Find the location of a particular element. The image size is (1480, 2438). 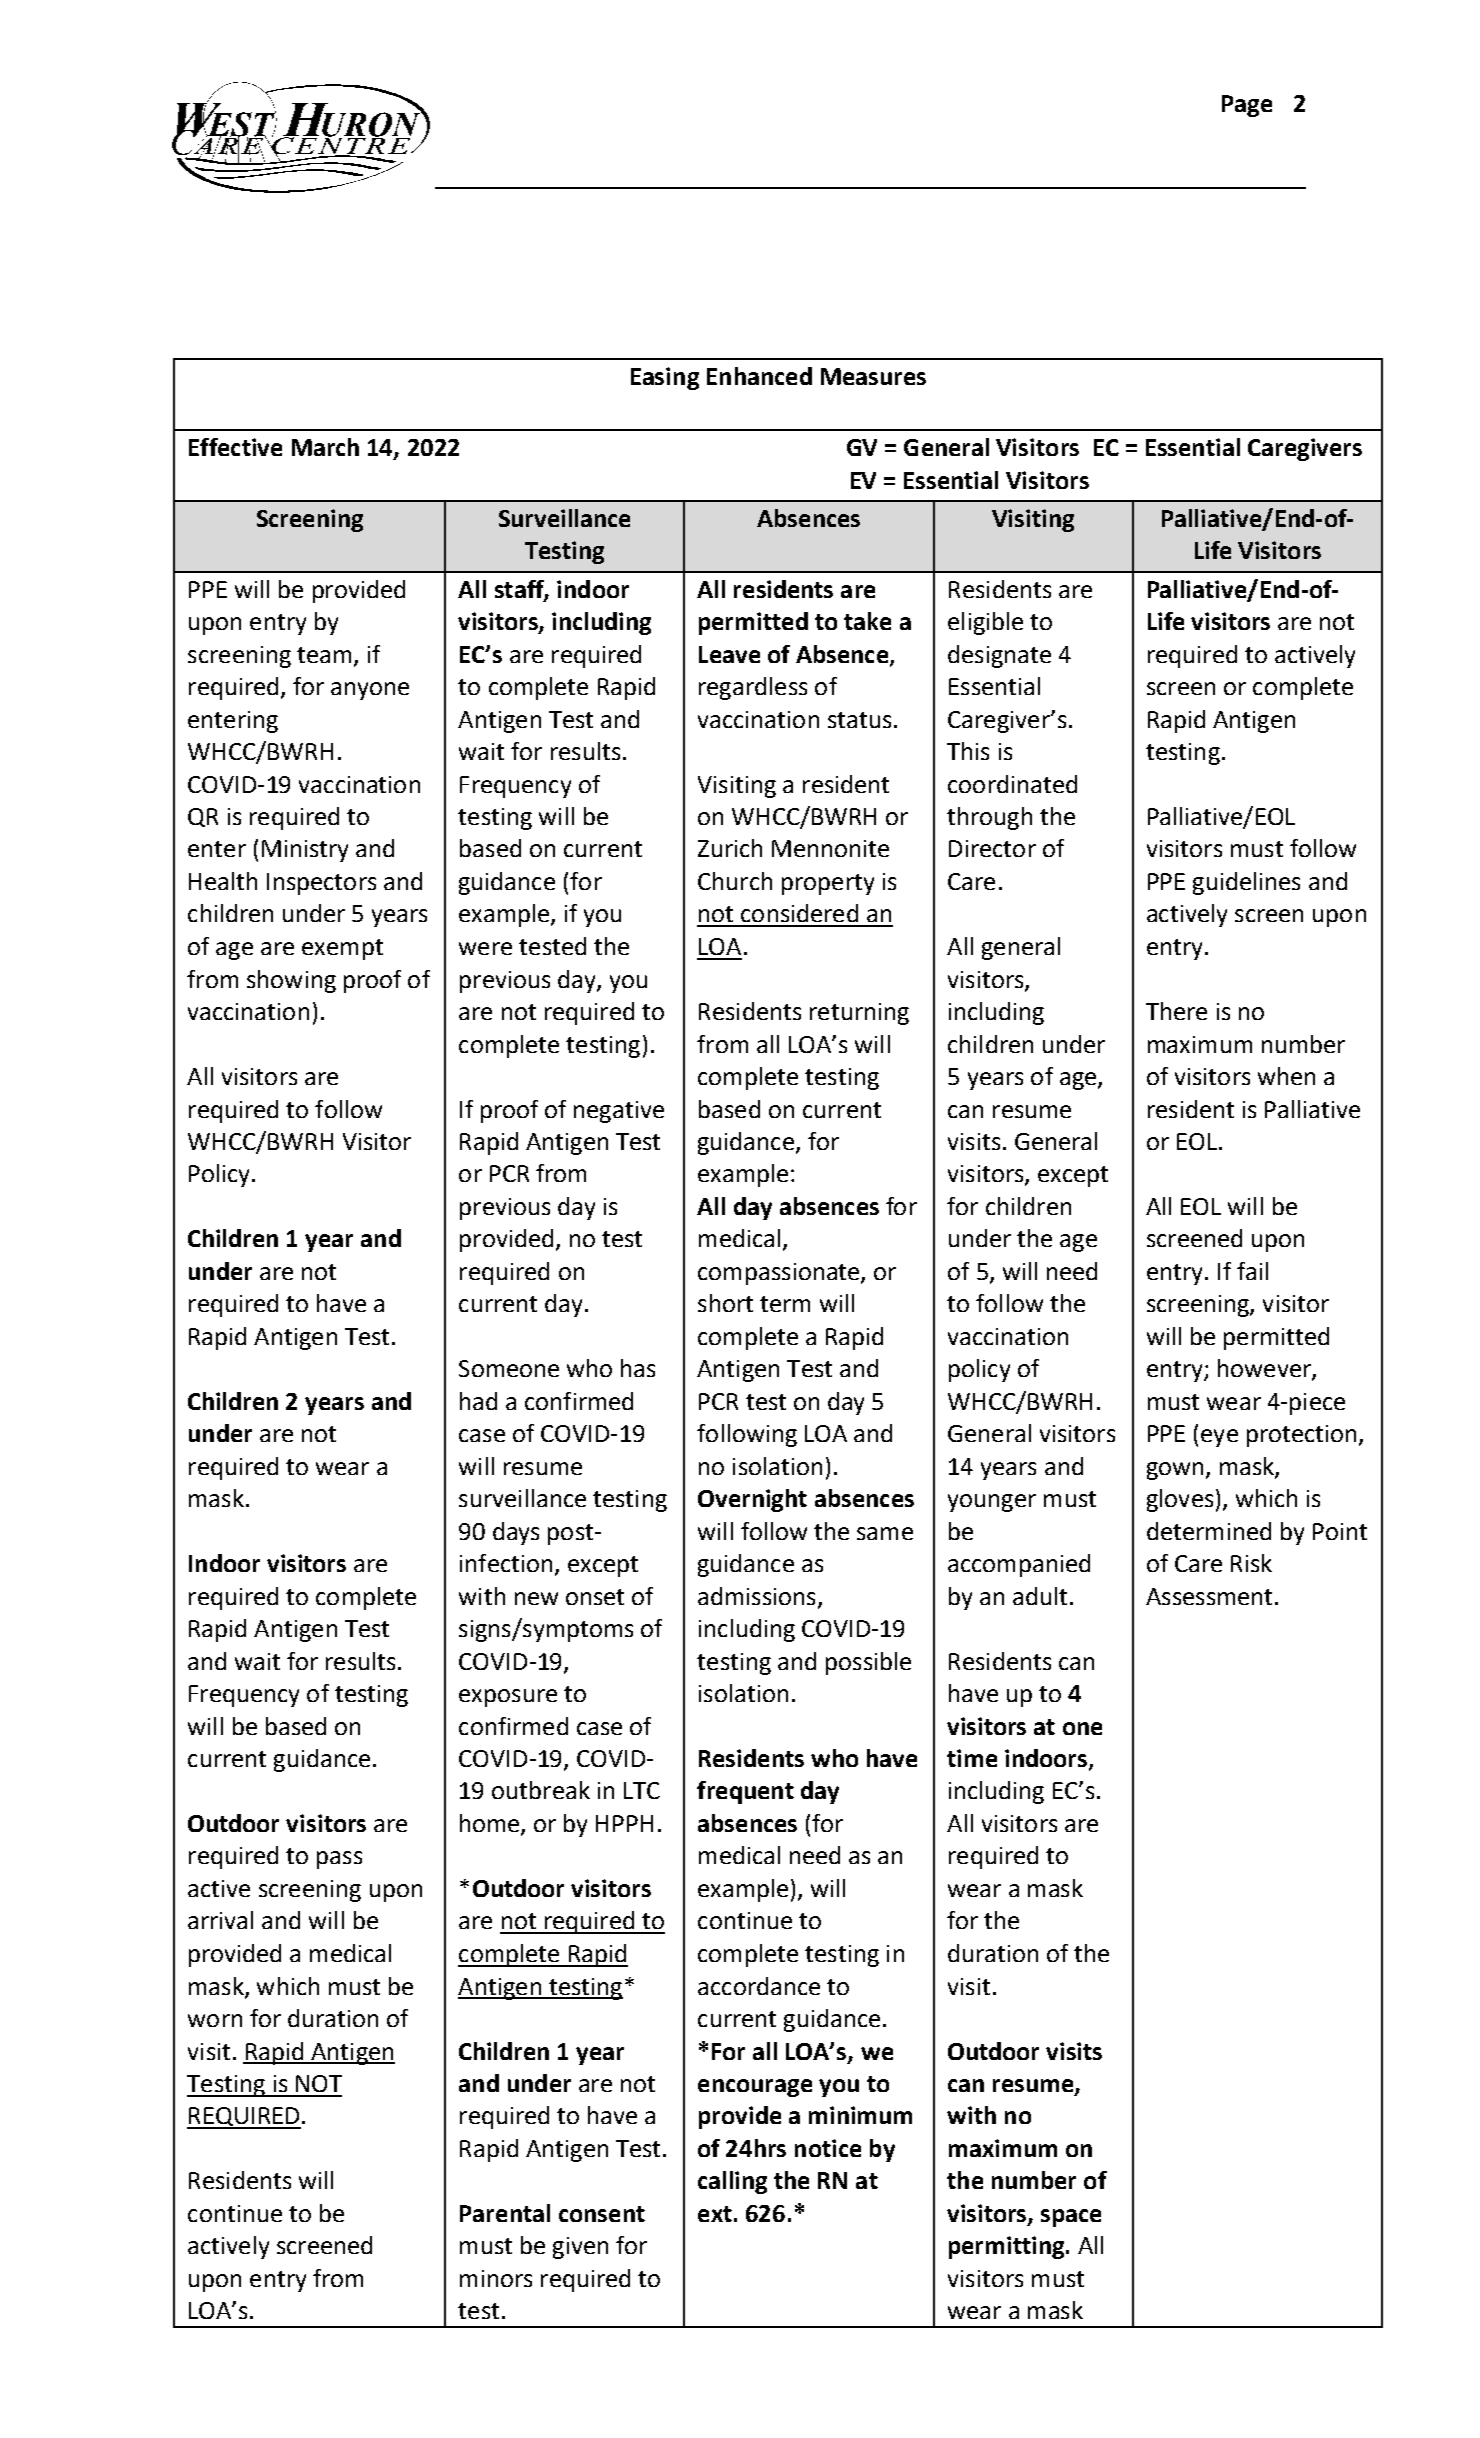

gloves is located at coordinates (1180, 1500).
